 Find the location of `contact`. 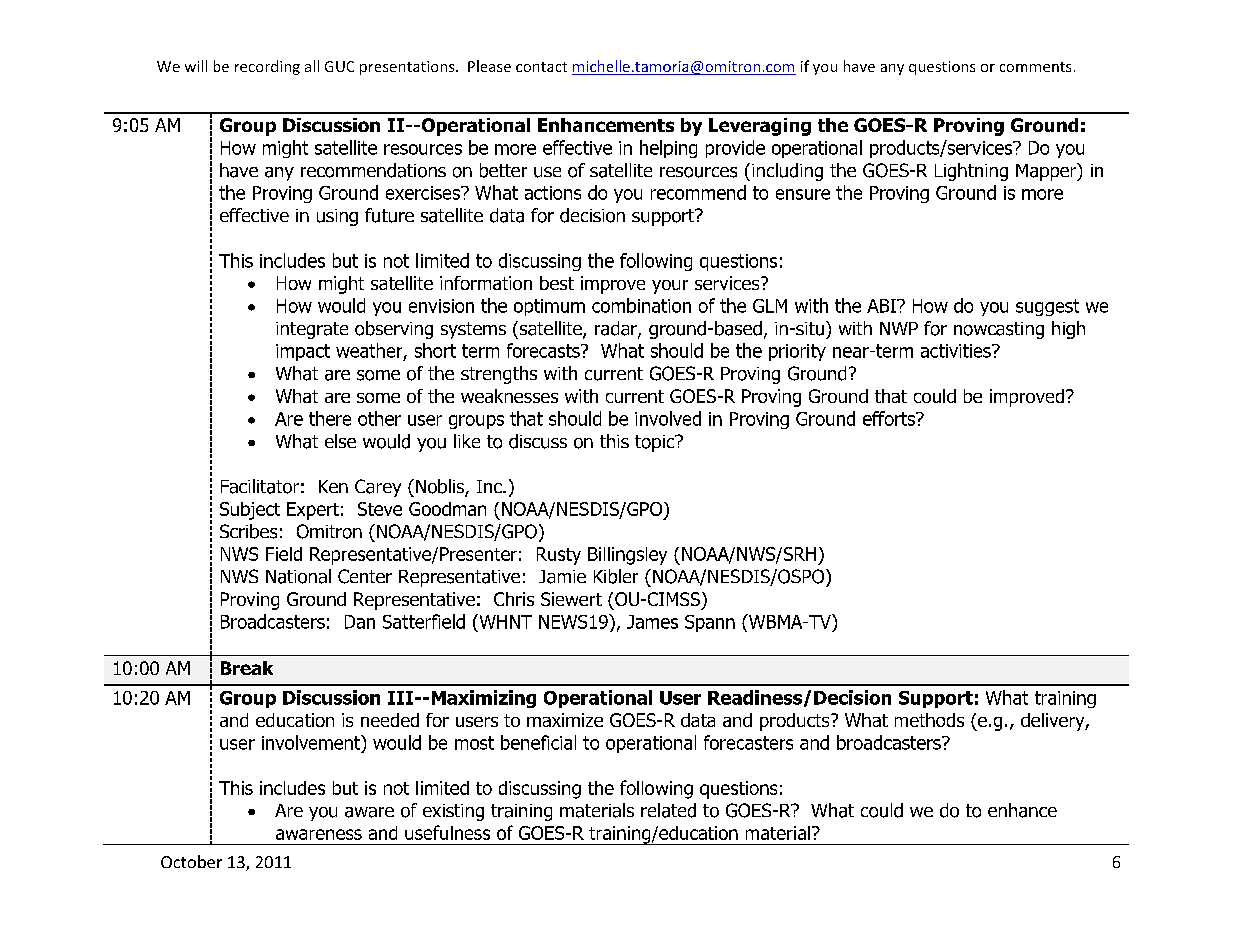

contact is located at coordinates (541, 67).
